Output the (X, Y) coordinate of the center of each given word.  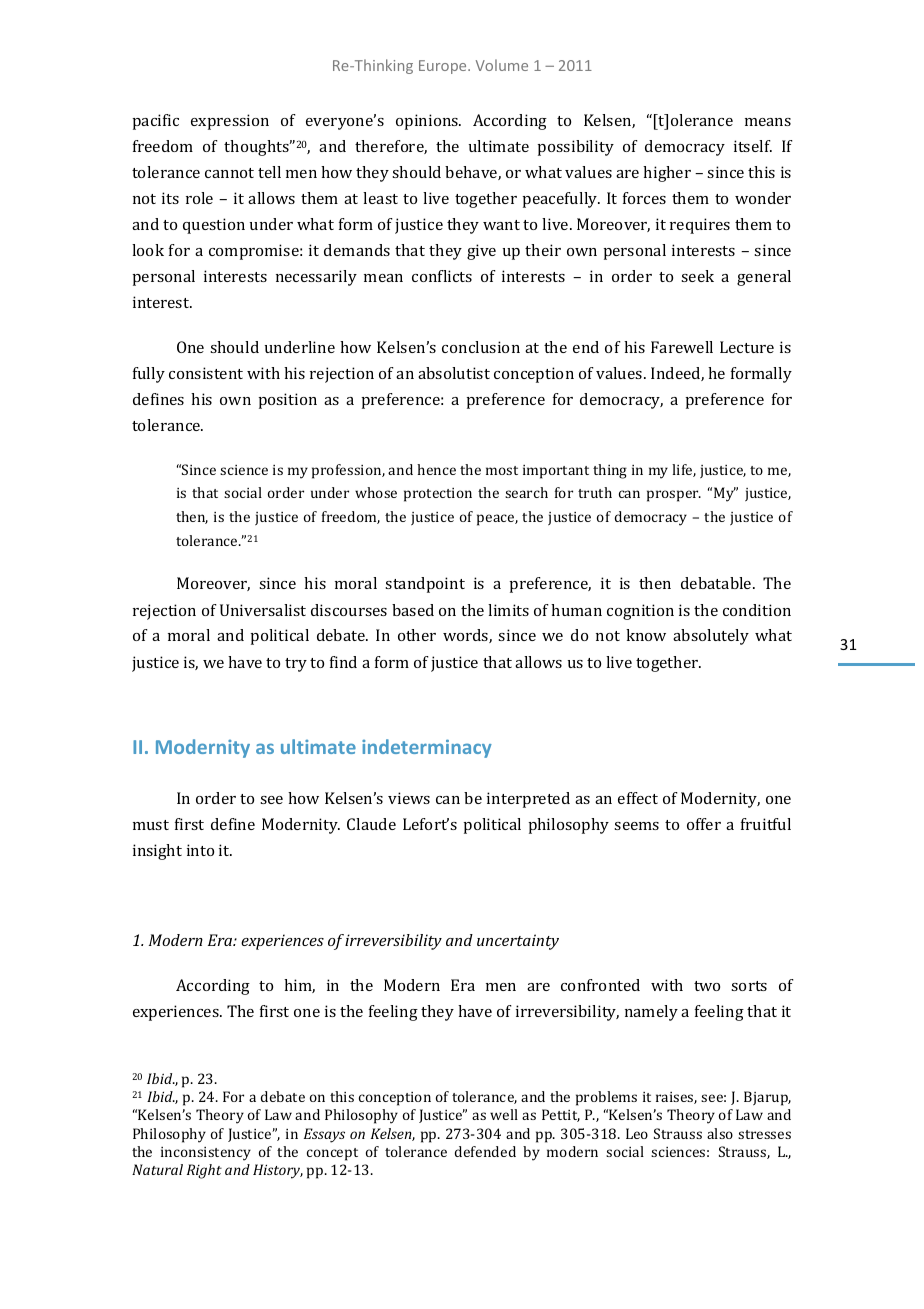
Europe (444, 67)
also (720, 1133)
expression (230, 122)
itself (753, 146)
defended (485, 1151)
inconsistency (206, 1154)
